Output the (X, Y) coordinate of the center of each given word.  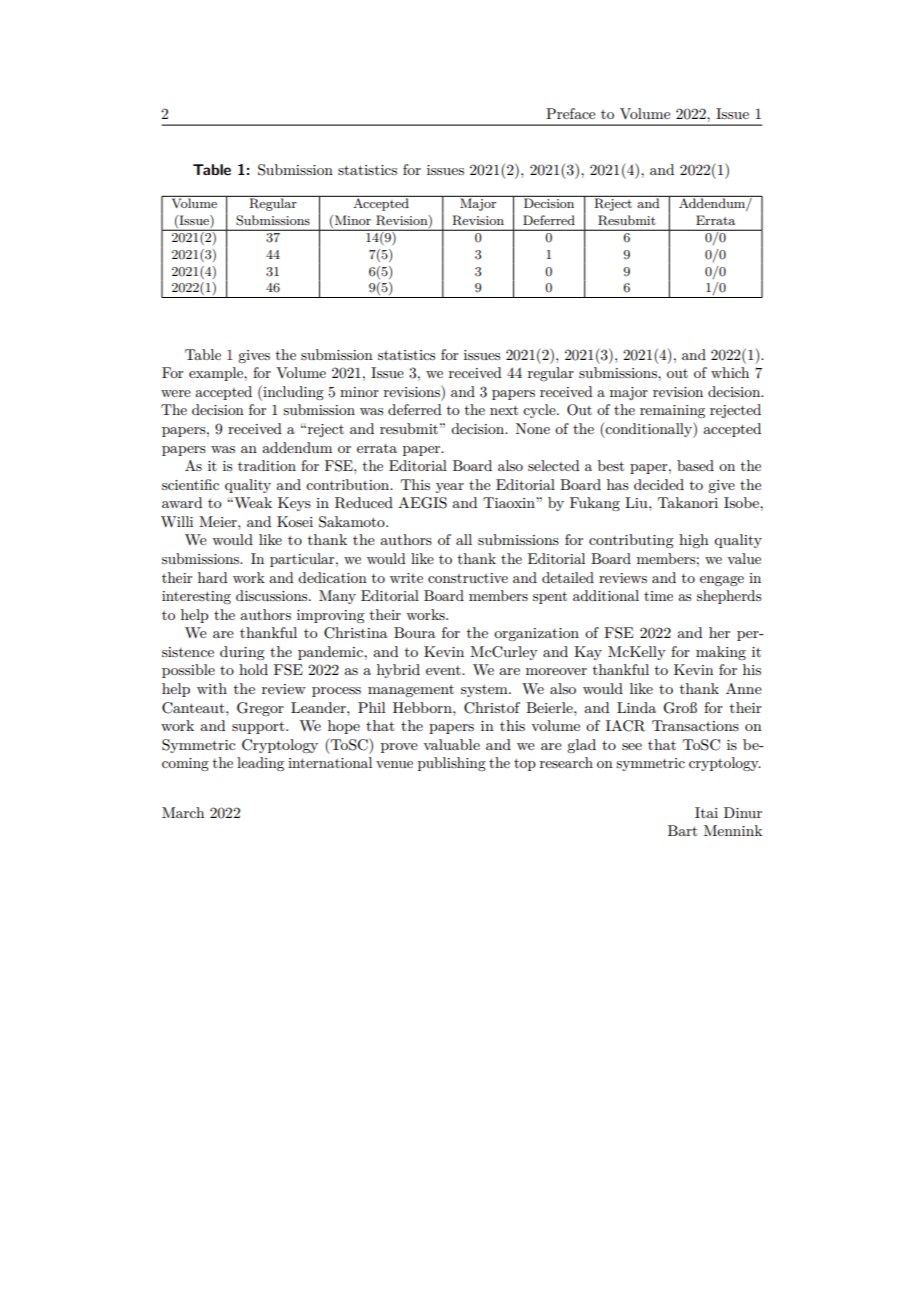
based (695, 465)
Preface (570, 113)
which (730, 372)
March (183, 812)
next (504, 410)
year (450, 488)
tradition (267, 465)
